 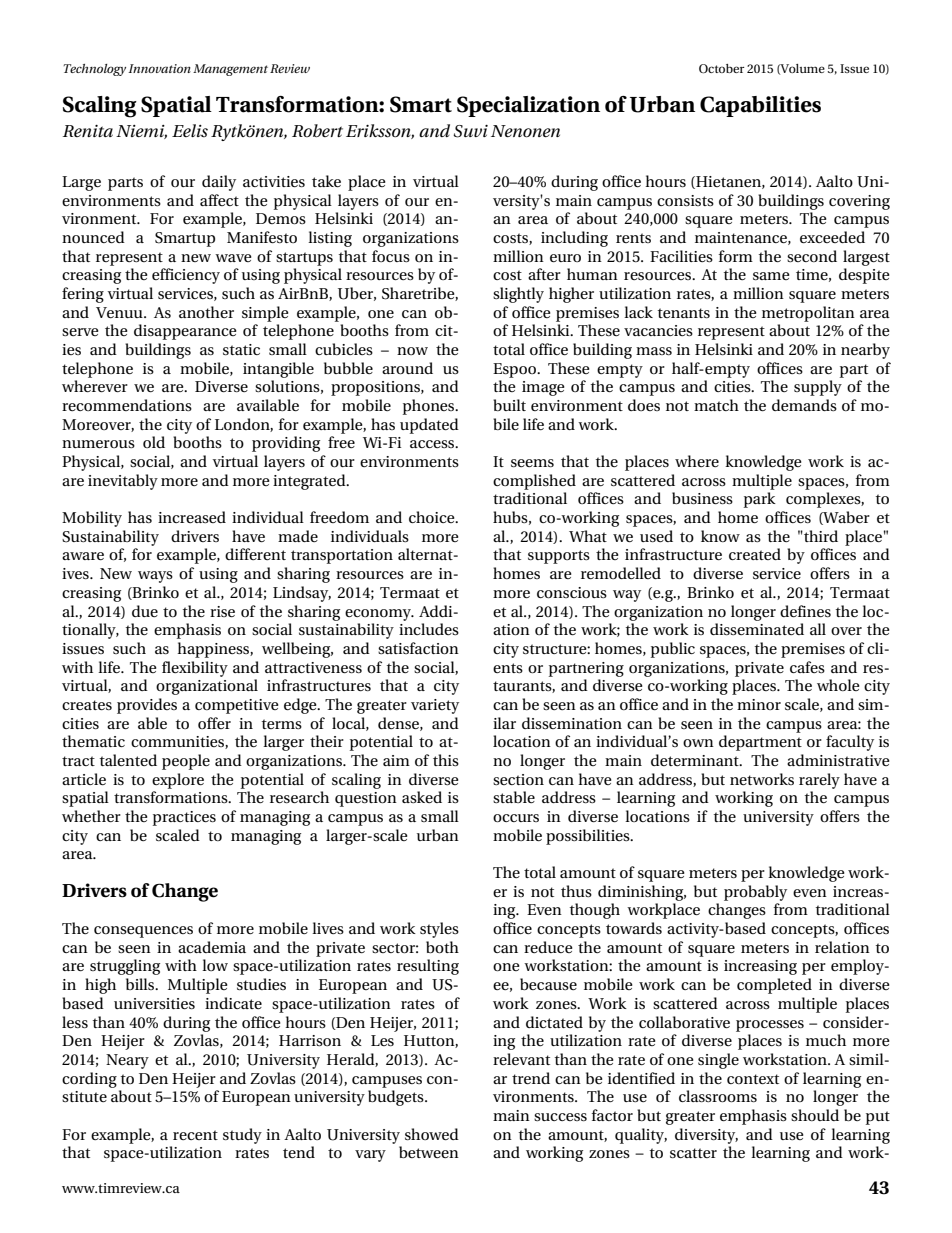 I want to click on Management, so click(x=230, y=70).
